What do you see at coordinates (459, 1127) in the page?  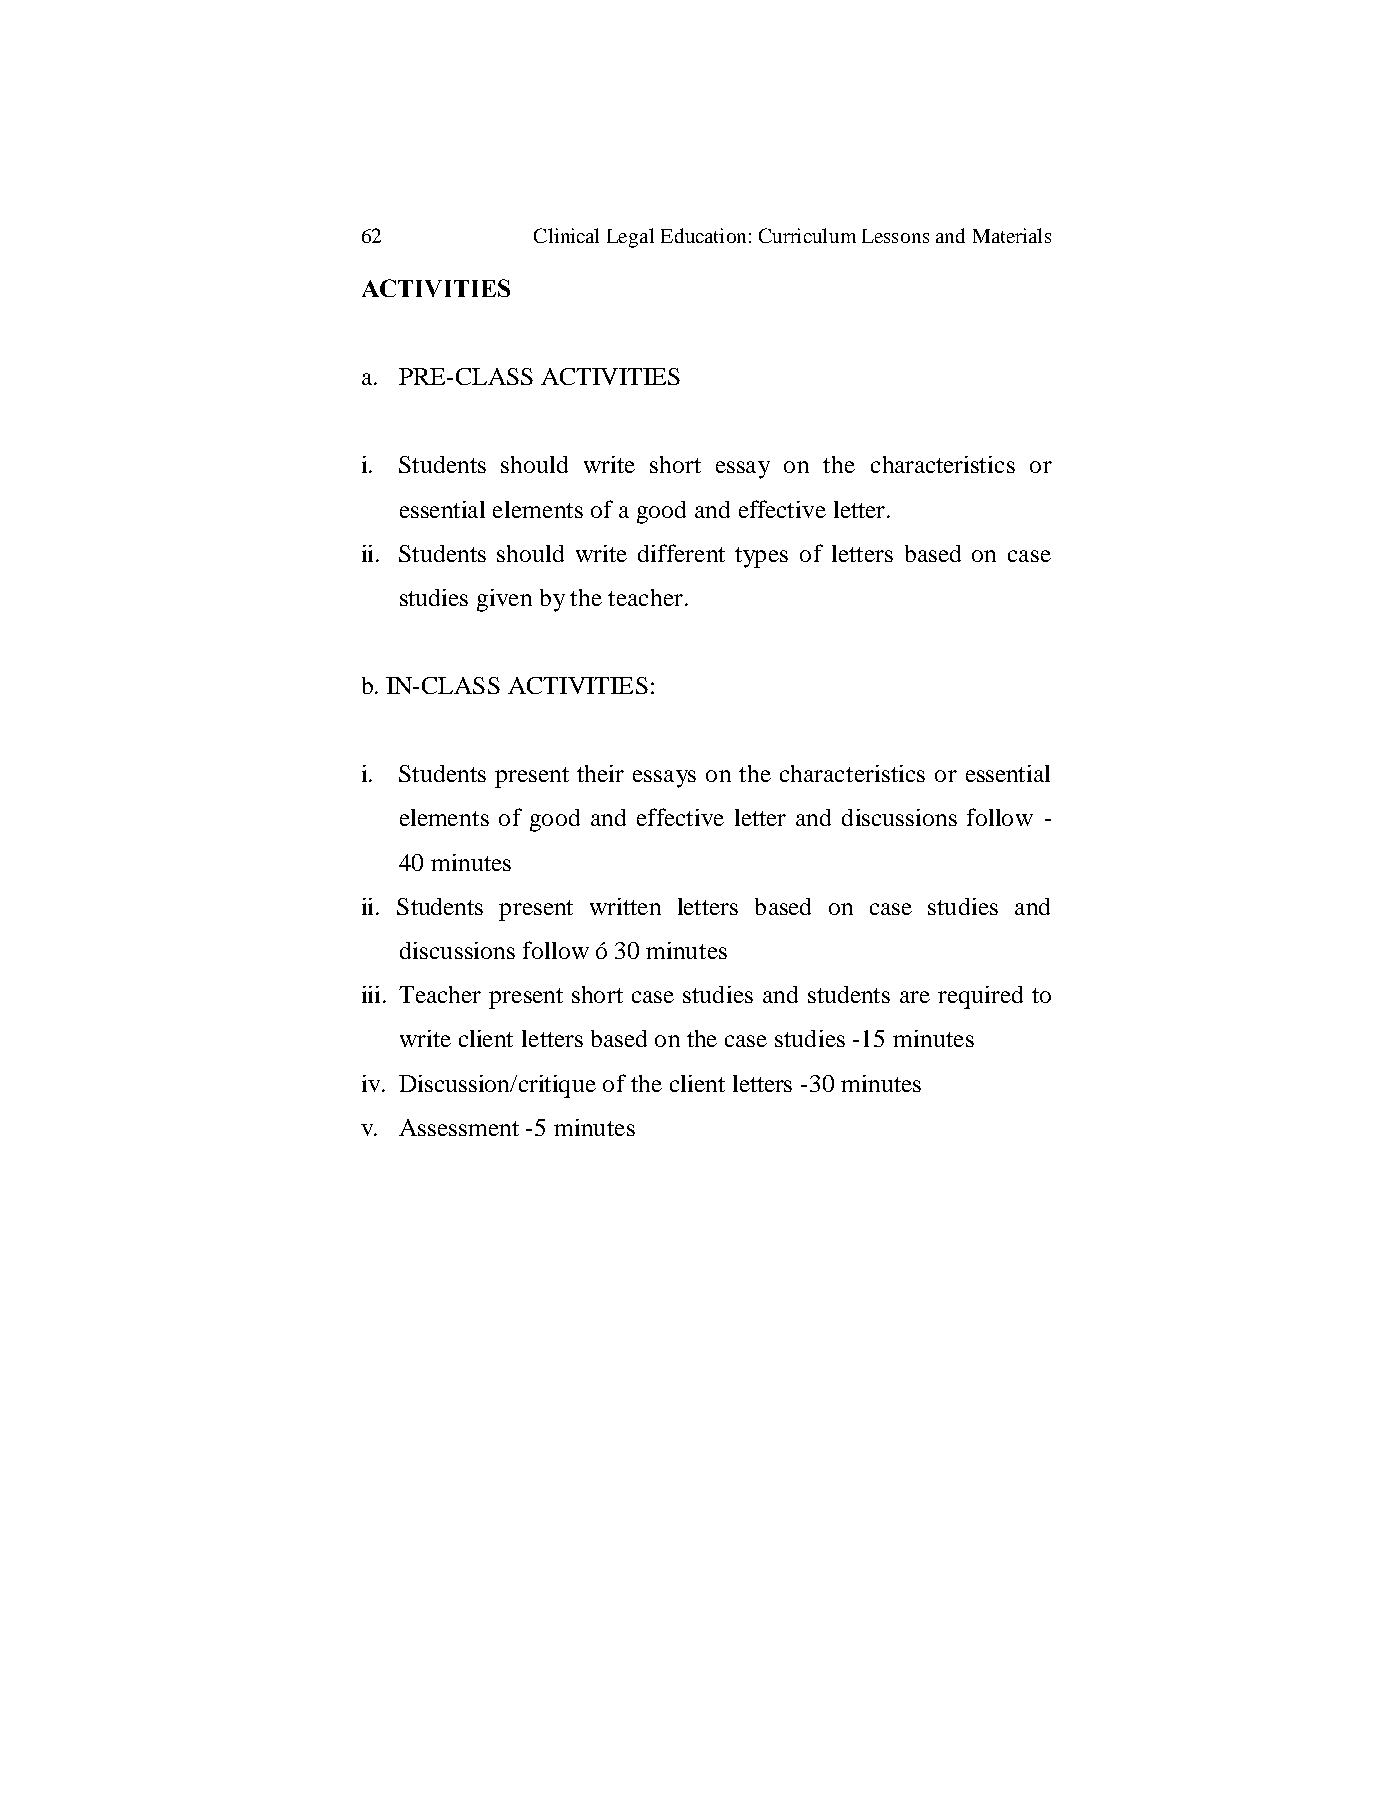 I see `Assessment` at bounding box center [459, 1127].
